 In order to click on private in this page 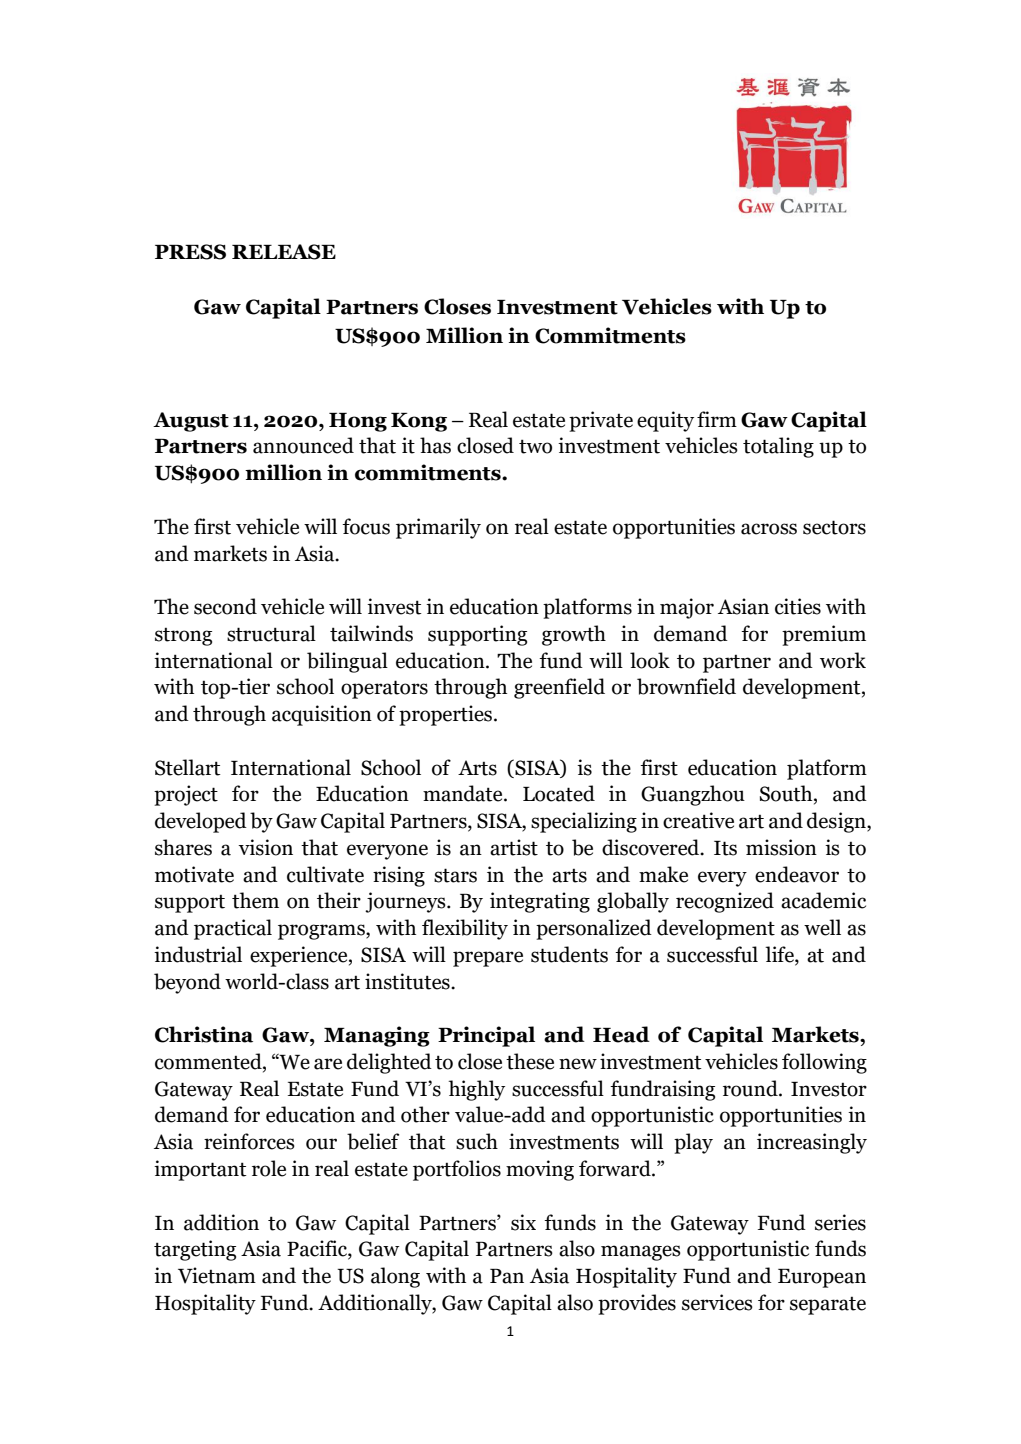, I will do `click(601, 421)`.
